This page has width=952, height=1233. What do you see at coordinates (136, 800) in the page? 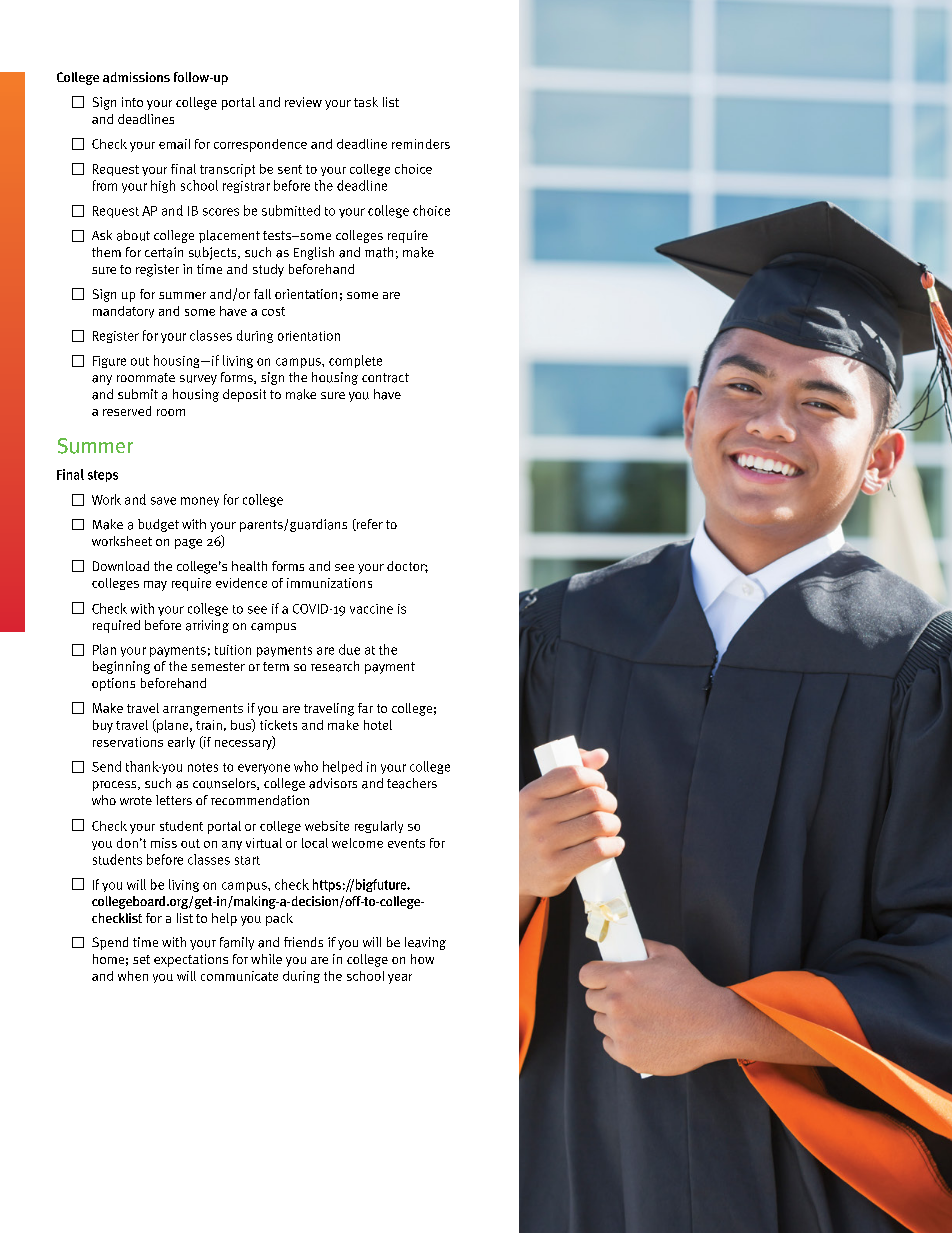
I see `wrote` at bounding box center [136, 800].
